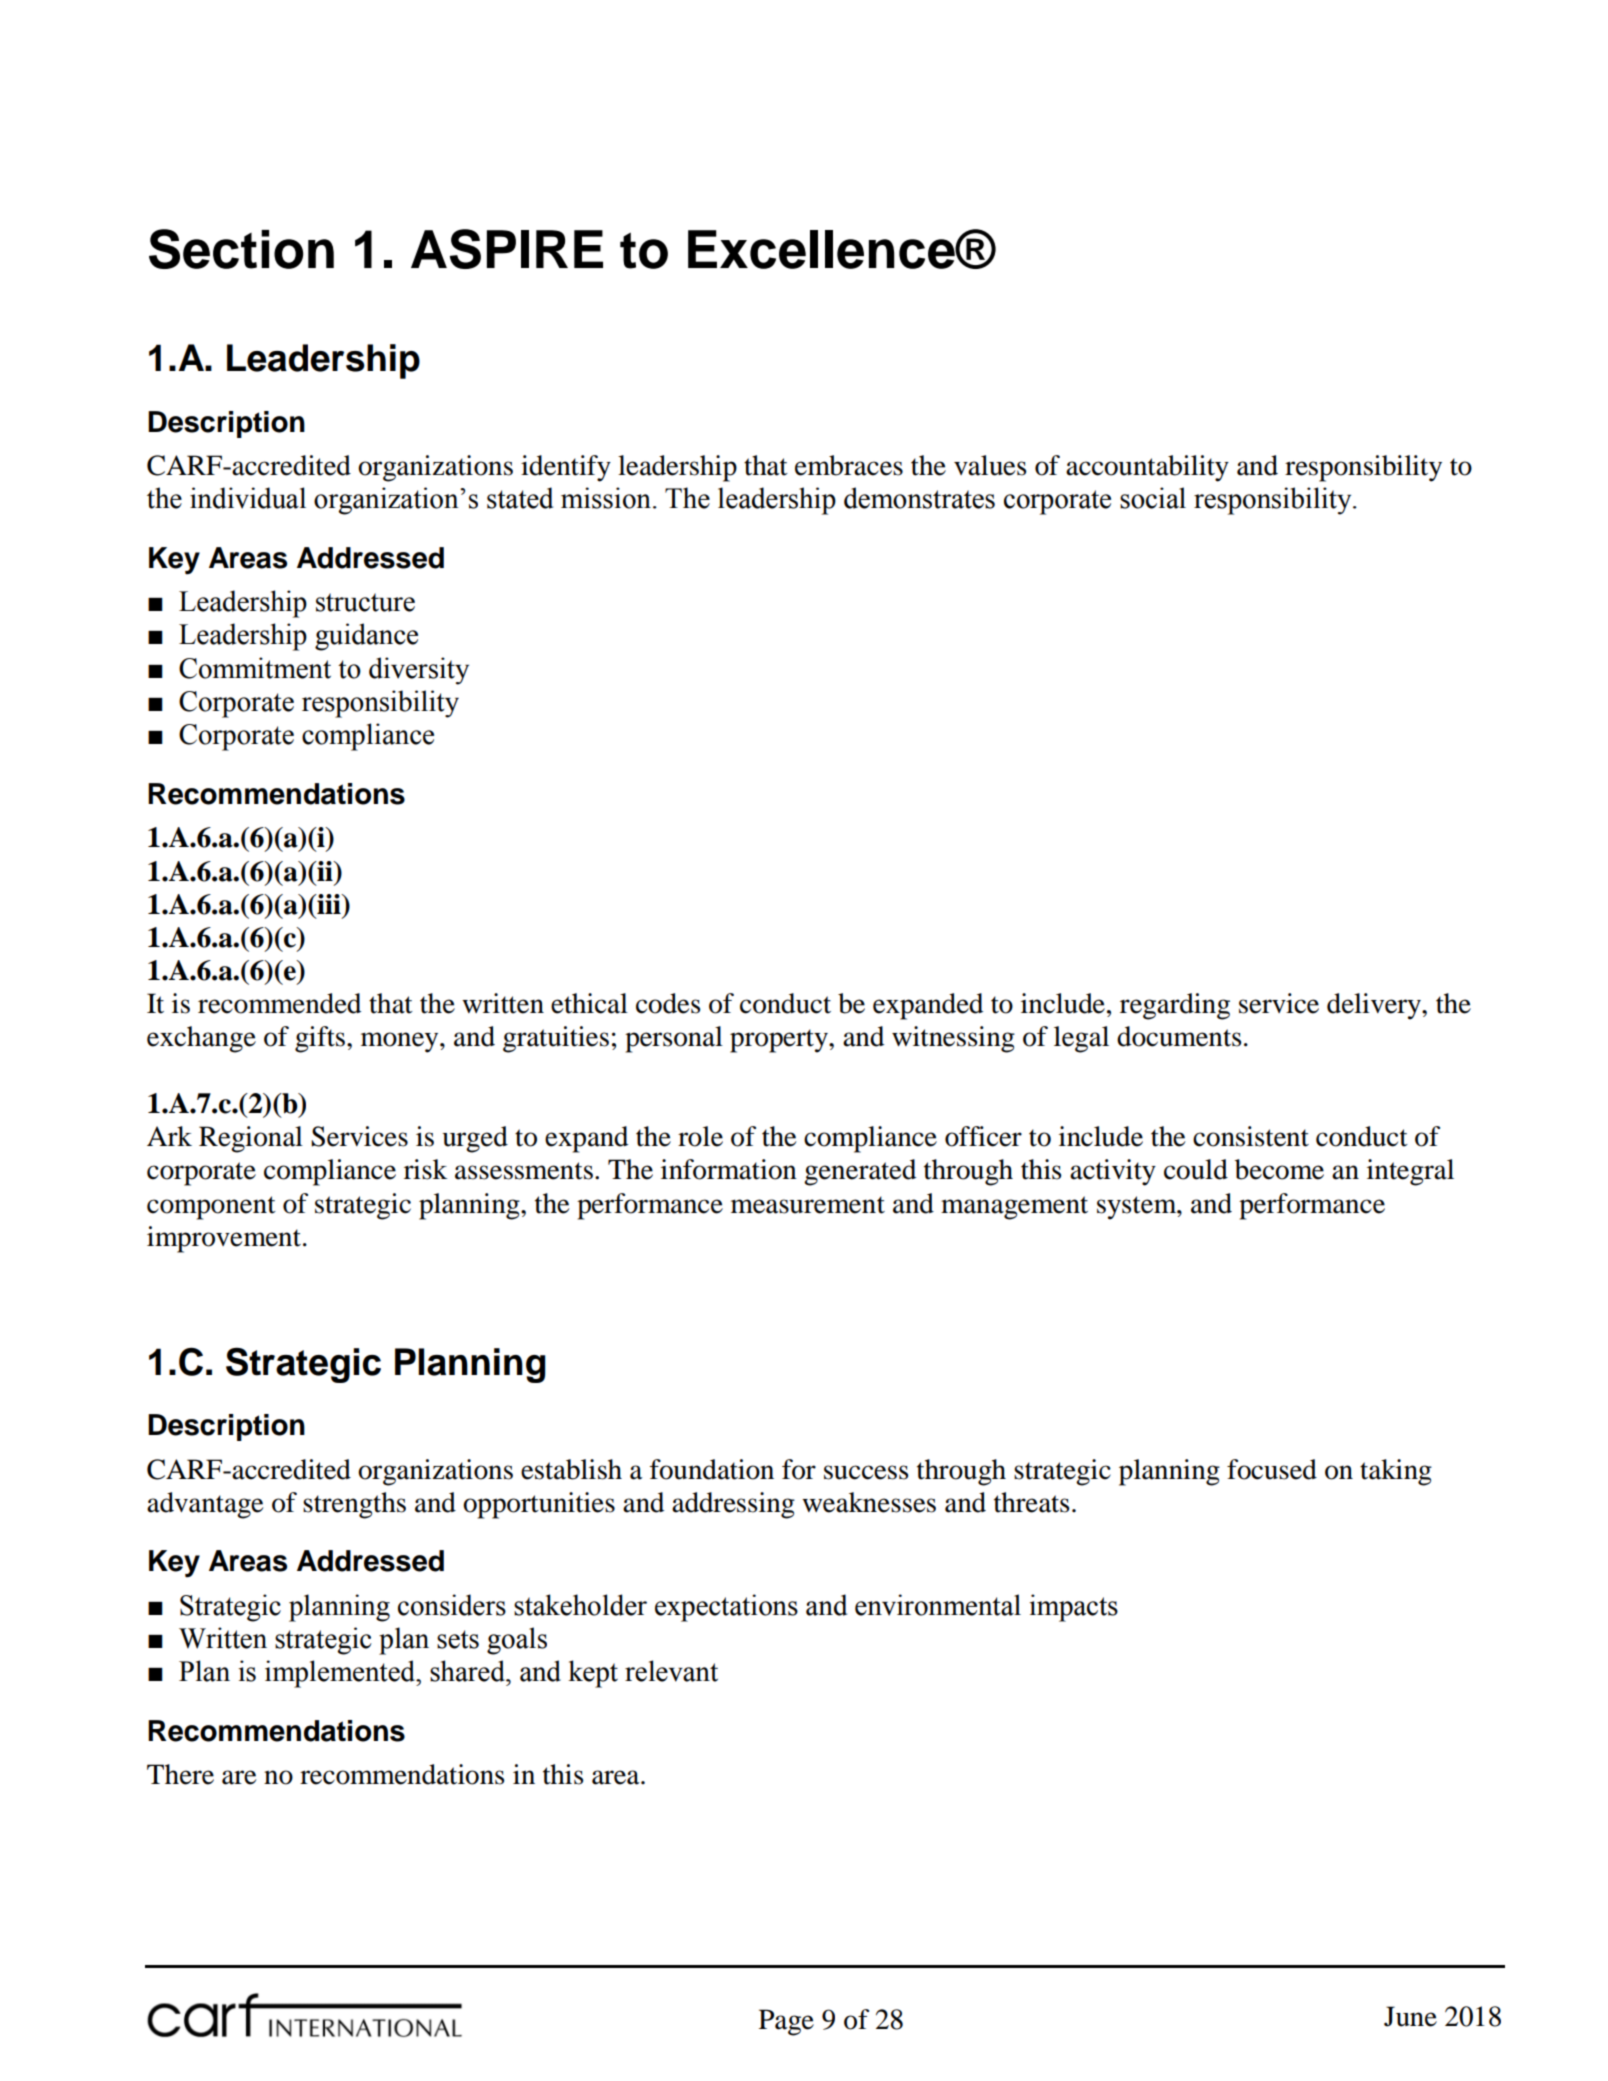 This screenshot has height=2081, width=1608. What do you see at coordinates (1147, 468) in the screenshot?
I see `accountability` at bounding box center [1147, 468].
